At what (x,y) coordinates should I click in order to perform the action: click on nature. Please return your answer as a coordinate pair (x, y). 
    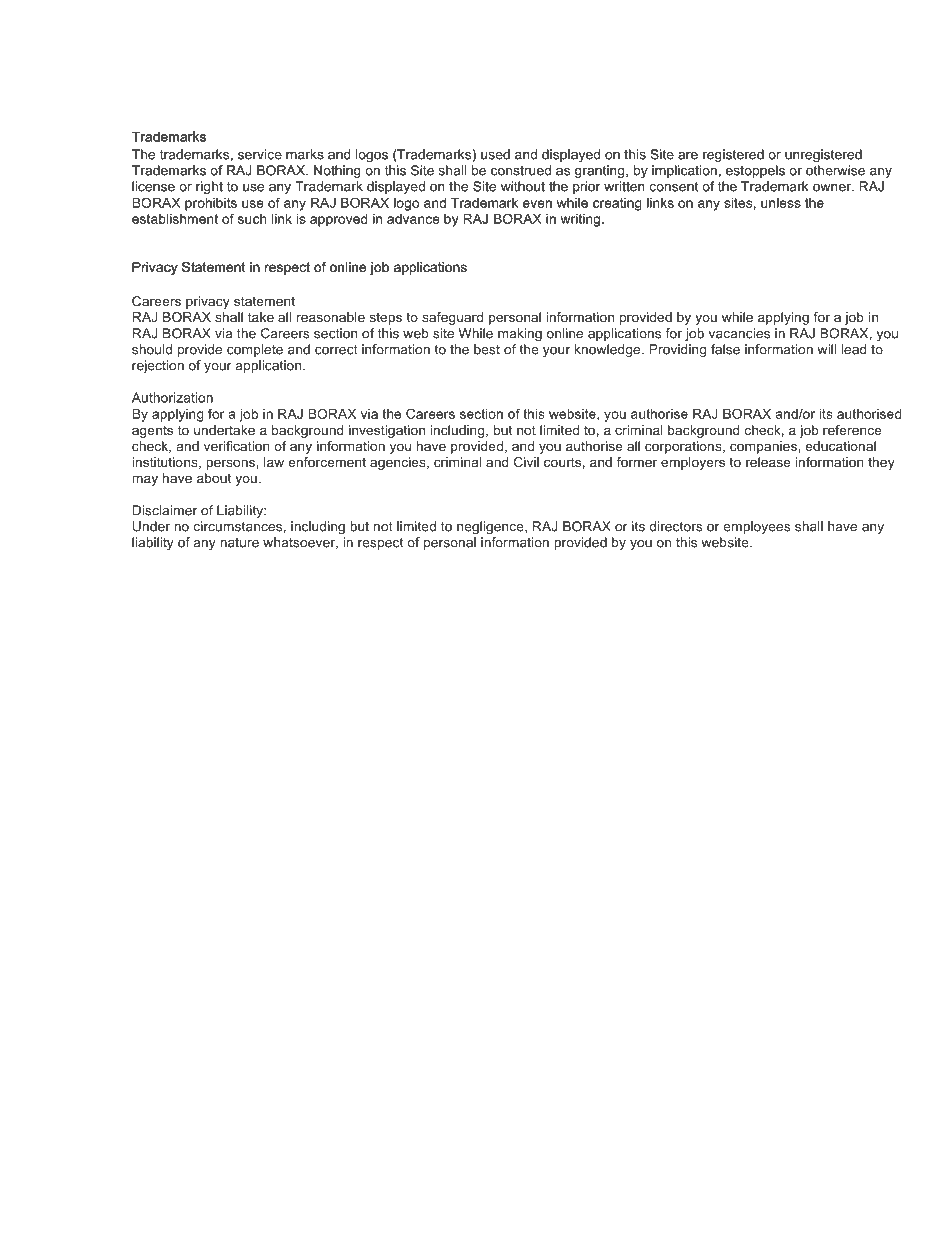
    Looking at the image, I should click on (239, 543).
